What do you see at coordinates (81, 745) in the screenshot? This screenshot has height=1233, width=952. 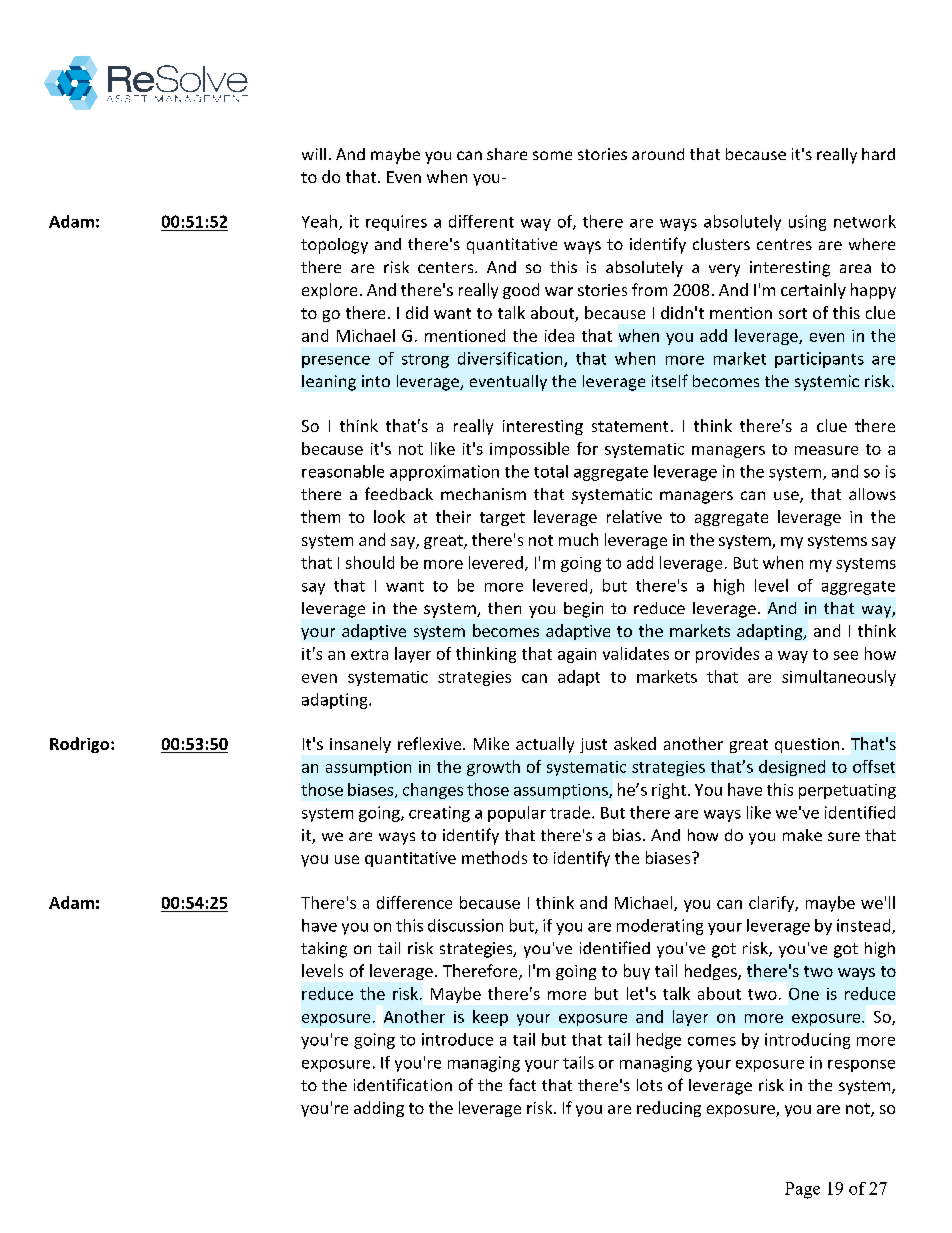 I see `Rodrigo` at bounding box center [81, 745].
